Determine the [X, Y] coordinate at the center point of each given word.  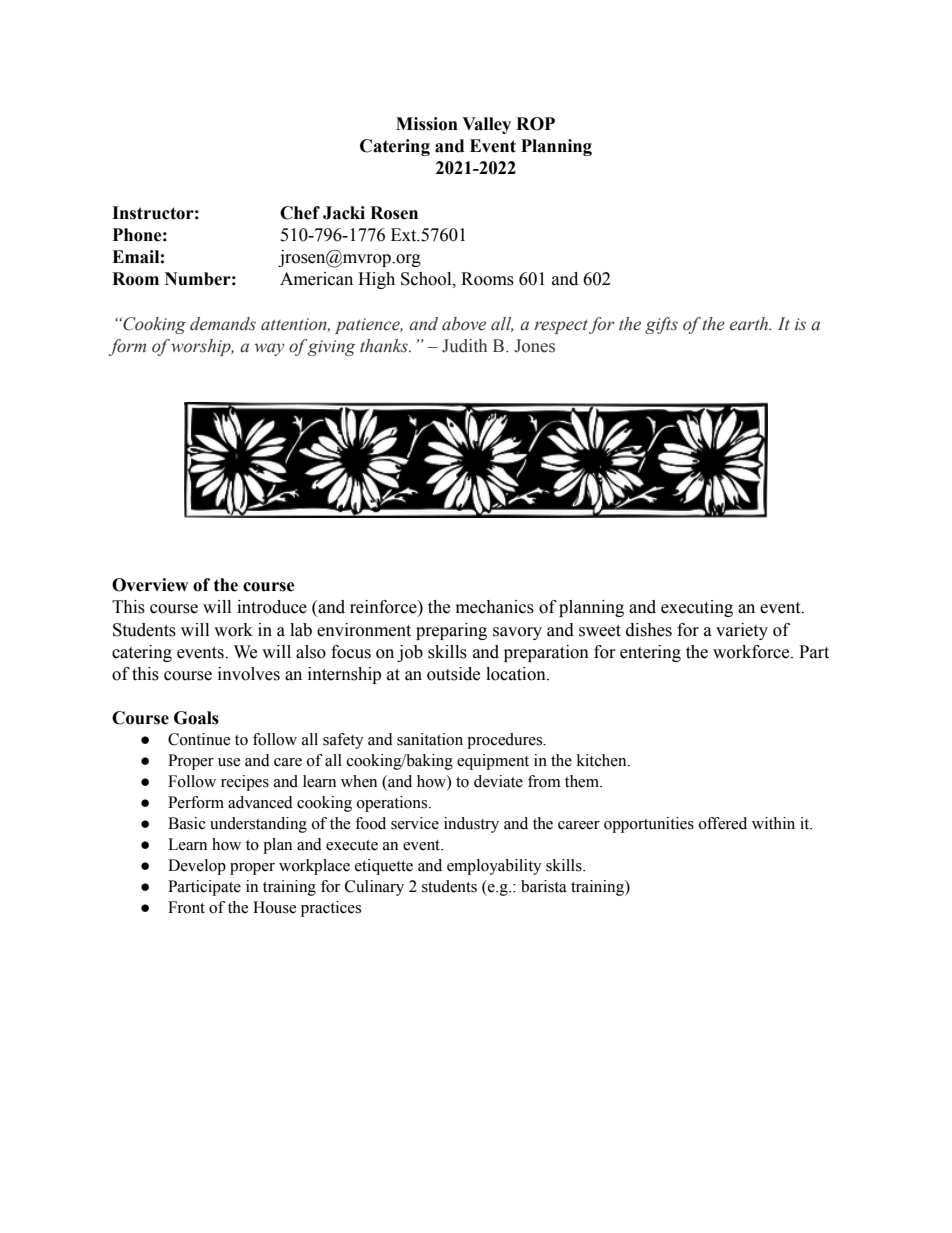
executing [697, 608]
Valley [486, 125]
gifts [661, 325]
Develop [197, 867]
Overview [150, 585]
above [464, 324]
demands [223, 324]
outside [453, 674]
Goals [196, 718]
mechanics [495, 607]
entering [650, 653]
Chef [300, 213]
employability [494, 867]
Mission [427, 124]
